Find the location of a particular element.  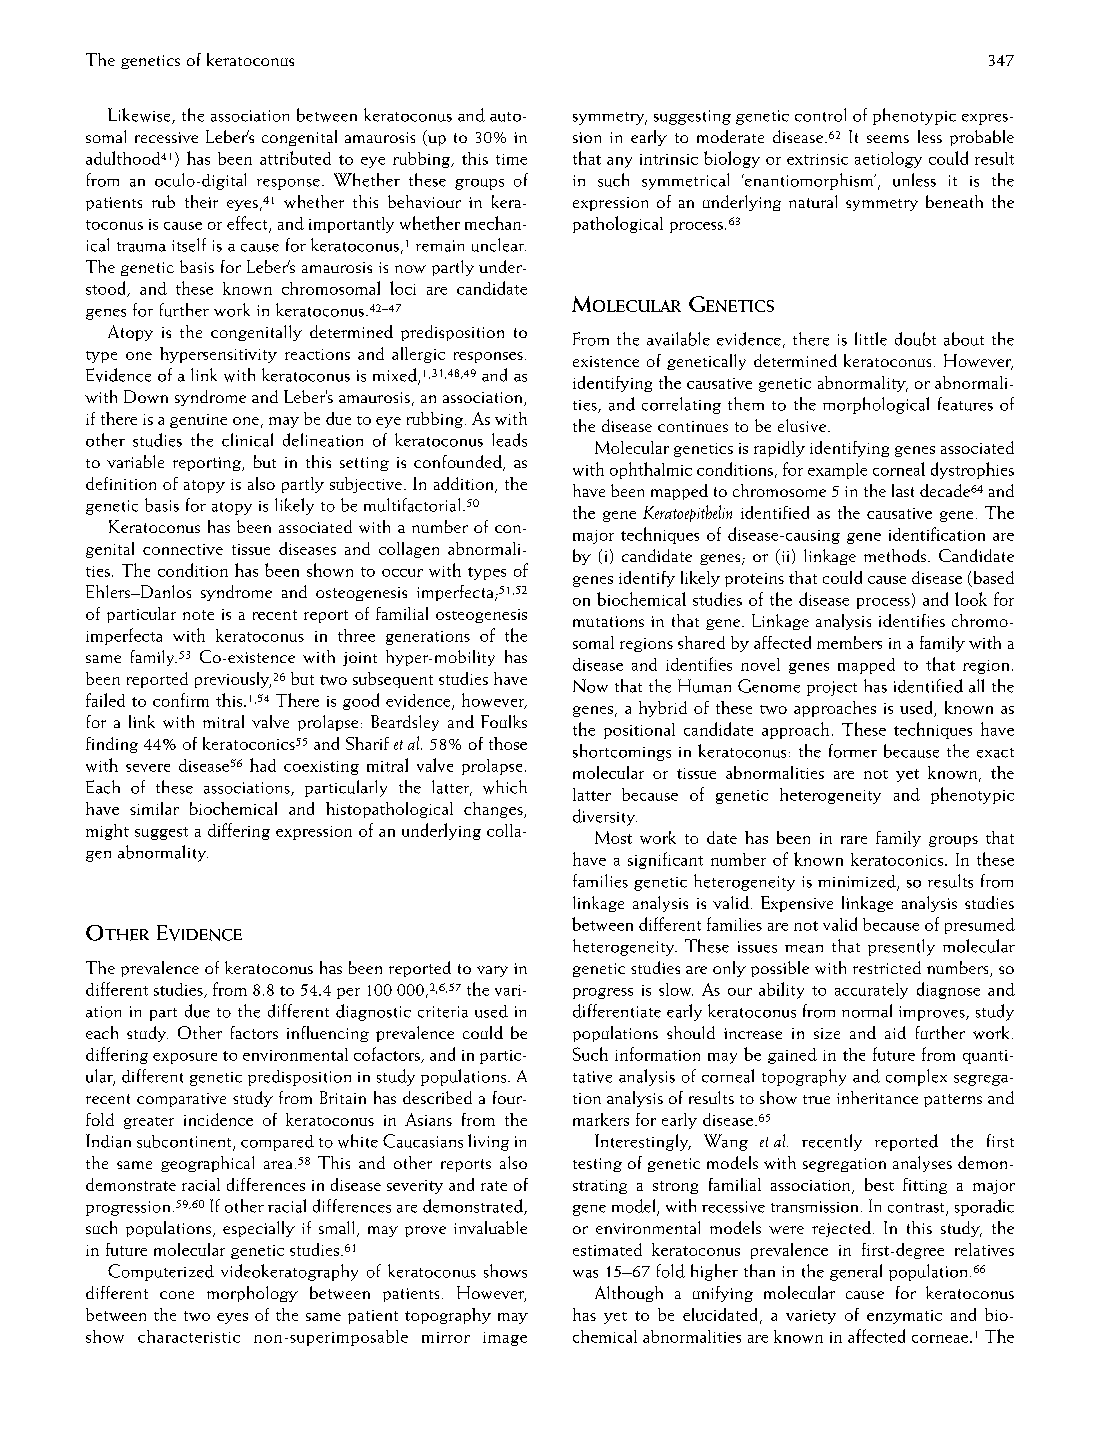

their is located at coordinates (201, 201).
